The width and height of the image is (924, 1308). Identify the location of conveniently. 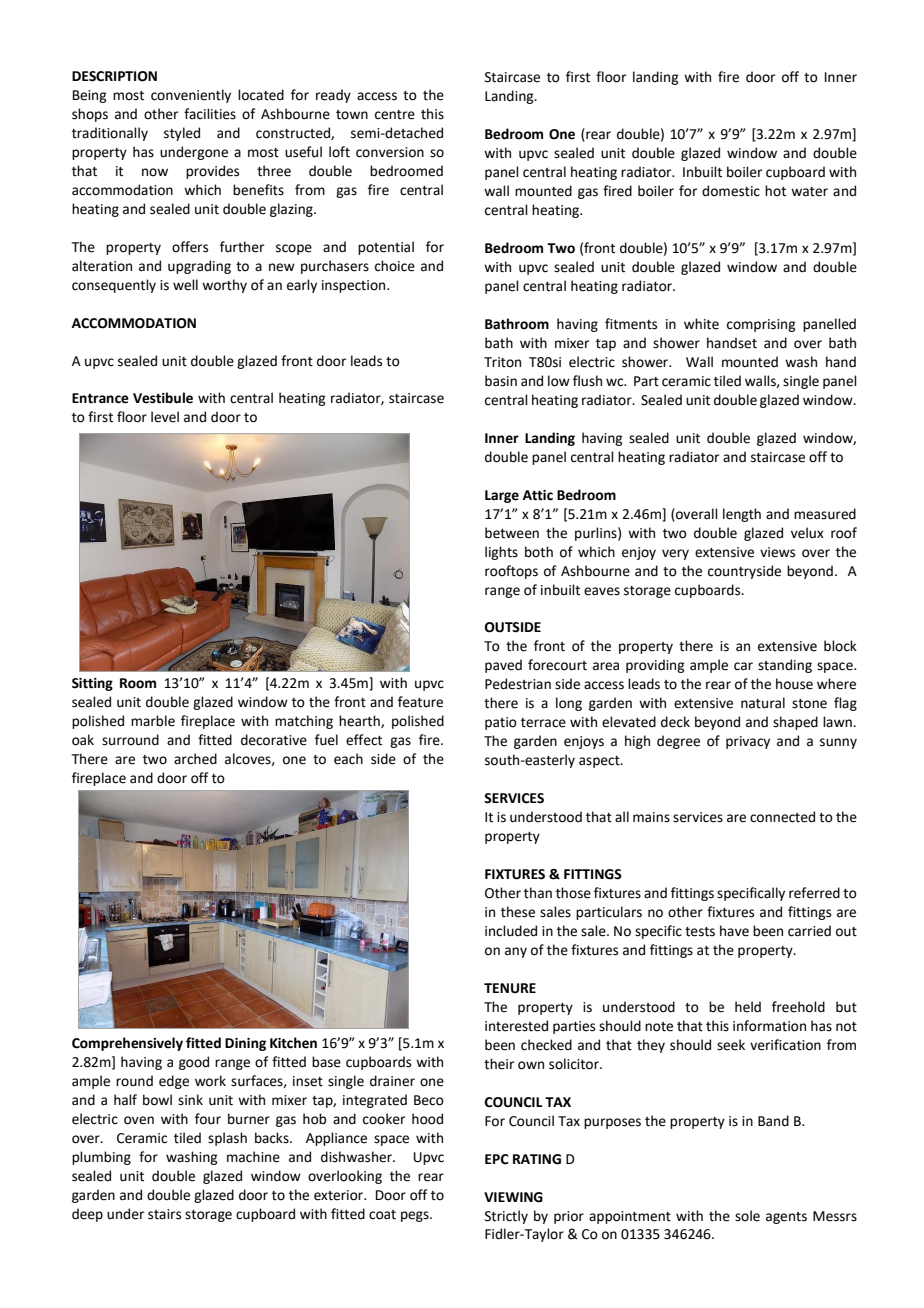
(191, 96).
